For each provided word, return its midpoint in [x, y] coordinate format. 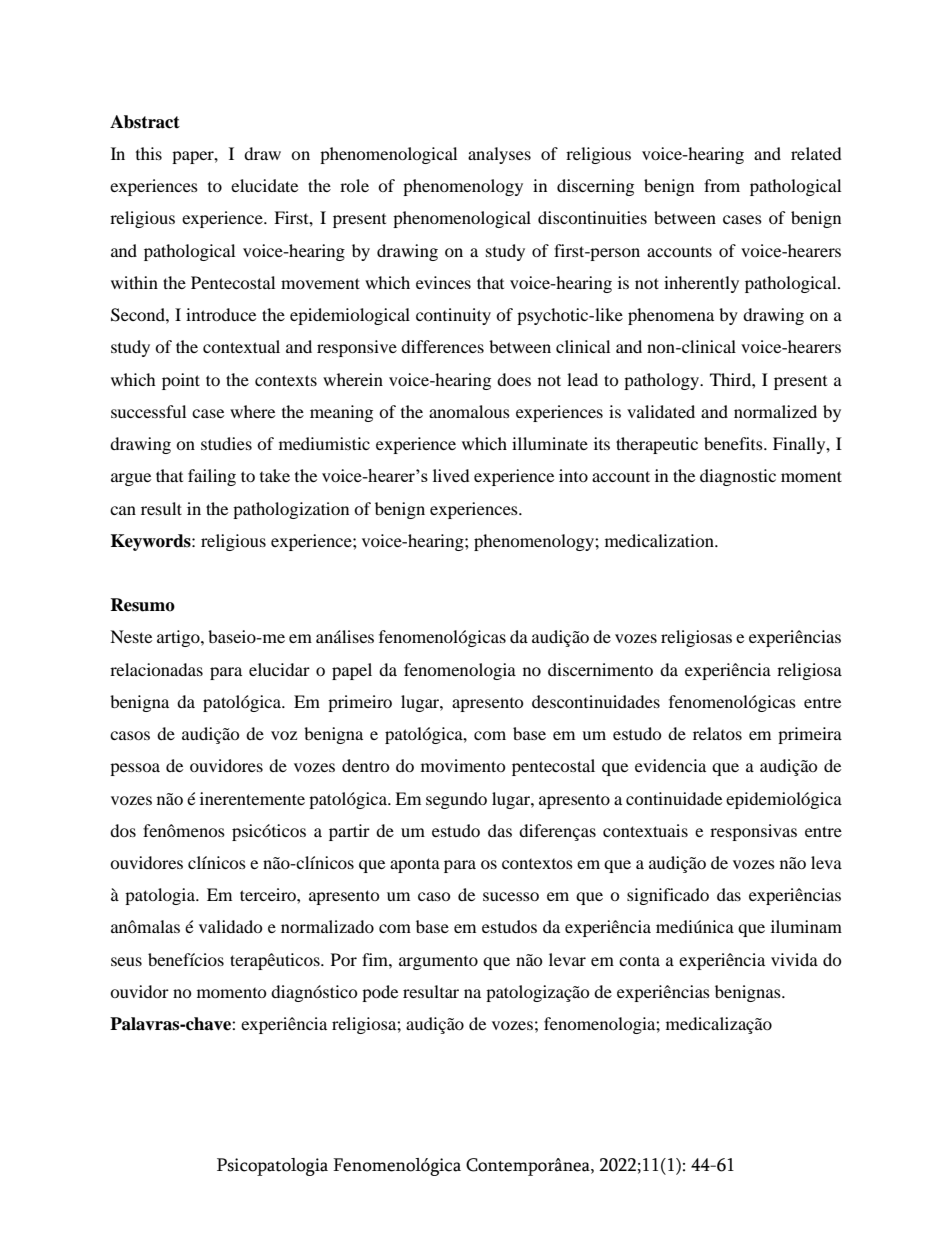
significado [668, 896]
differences [442, 346]
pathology [662, 381]
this [149, 153]
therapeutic [657, 445]
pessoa [135, 769]
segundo [456, 800]
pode [380, 993]
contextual [241, 346]
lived [451, 475]
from [722, 185]
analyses [499, 155]
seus [126, 961]
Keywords [152, 542]
